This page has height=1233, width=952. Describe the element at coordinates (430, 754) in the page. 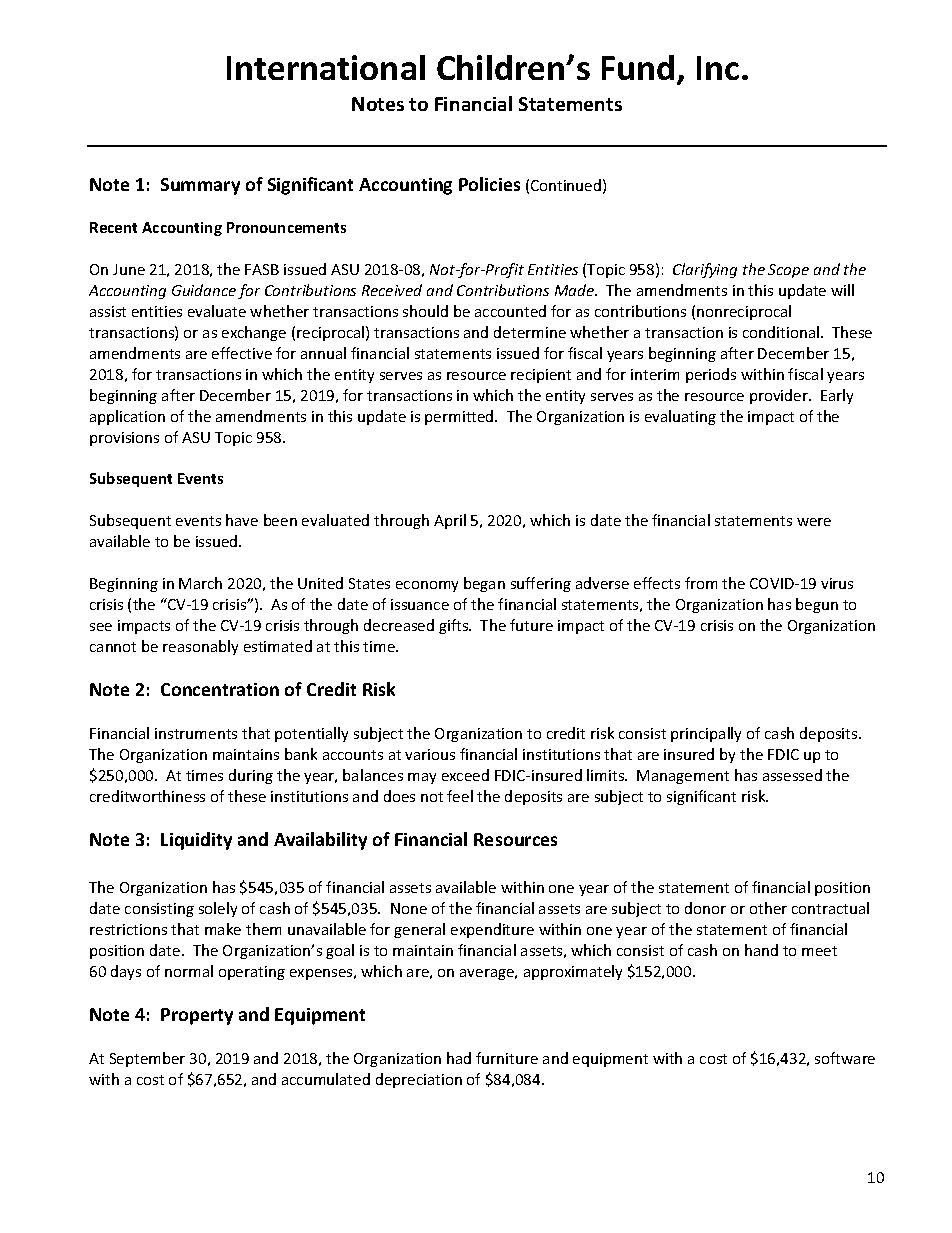

I see `various` at that location.
